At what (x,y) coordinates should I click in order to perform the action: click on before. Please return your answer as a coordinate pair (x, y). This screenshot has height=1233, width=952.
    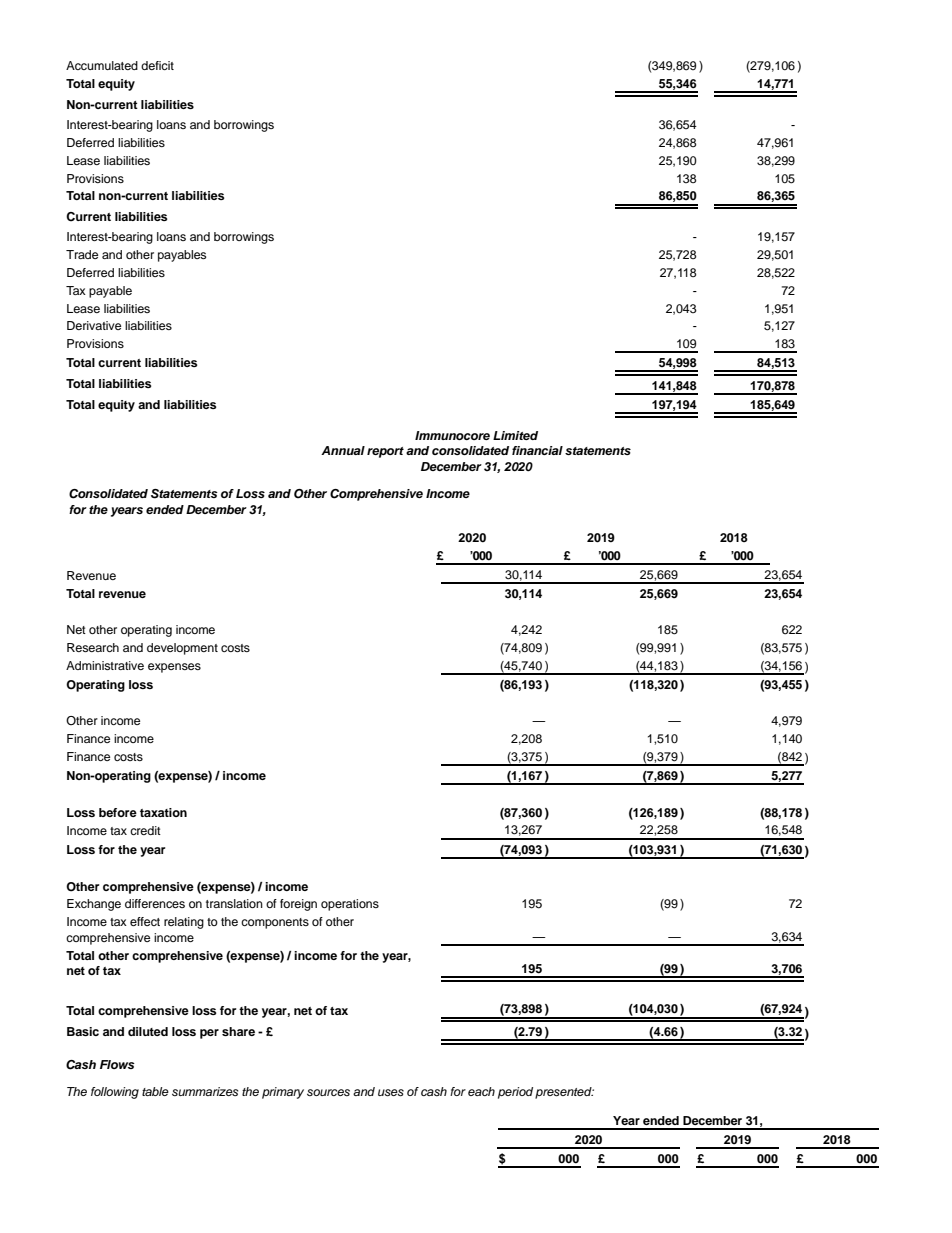
    Looking at the image, I should click on (118, 812).
